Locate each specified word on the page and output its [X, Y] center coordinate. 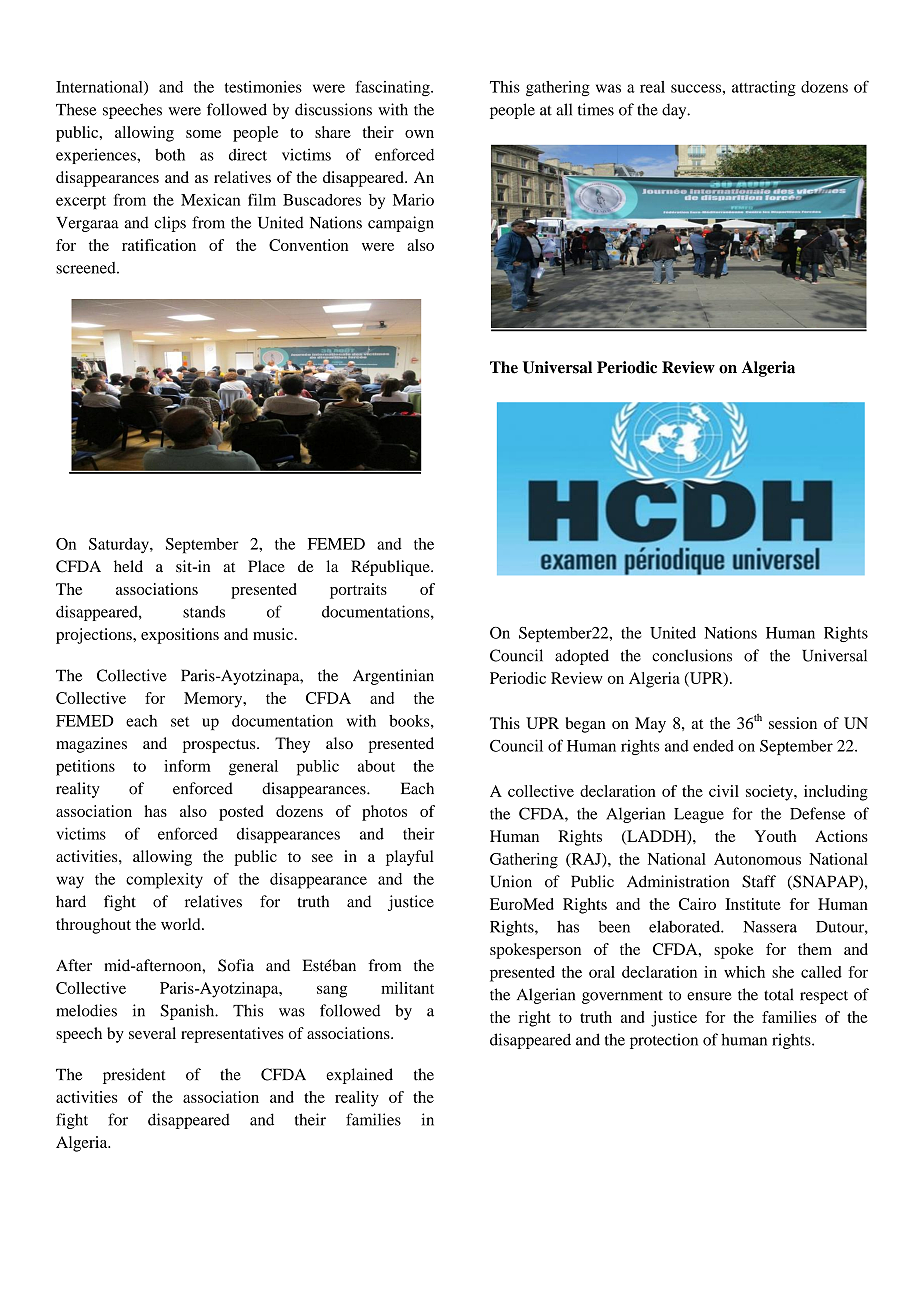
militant [407, 988]
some [203, 134]
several [152, 1033]
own [419, 134]
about [376, 766]
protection [664, 1041]
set [180, 722]
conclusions [692, 655]
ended [713, 746]
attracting [764, 89]
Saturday [120, 546]
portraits [358, 591]
